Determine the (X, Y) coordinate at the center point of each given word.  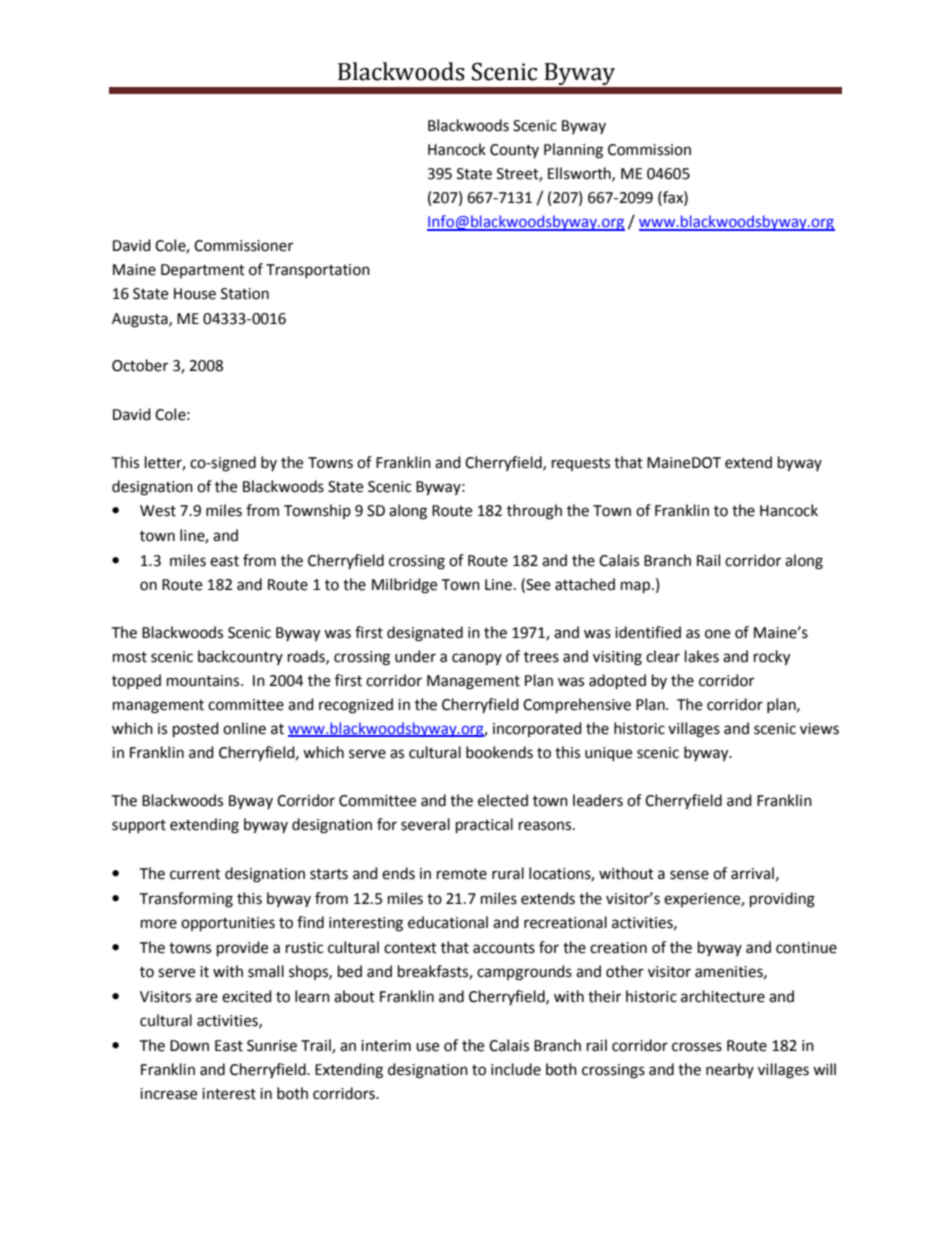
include (516, 1069)
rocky (772, 658)
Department (203, 271)
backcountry (240, 657)
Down (189, 1046)
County (514, 151)
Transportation (318, 271)
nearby (730, 1070)
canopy (477, 659)
